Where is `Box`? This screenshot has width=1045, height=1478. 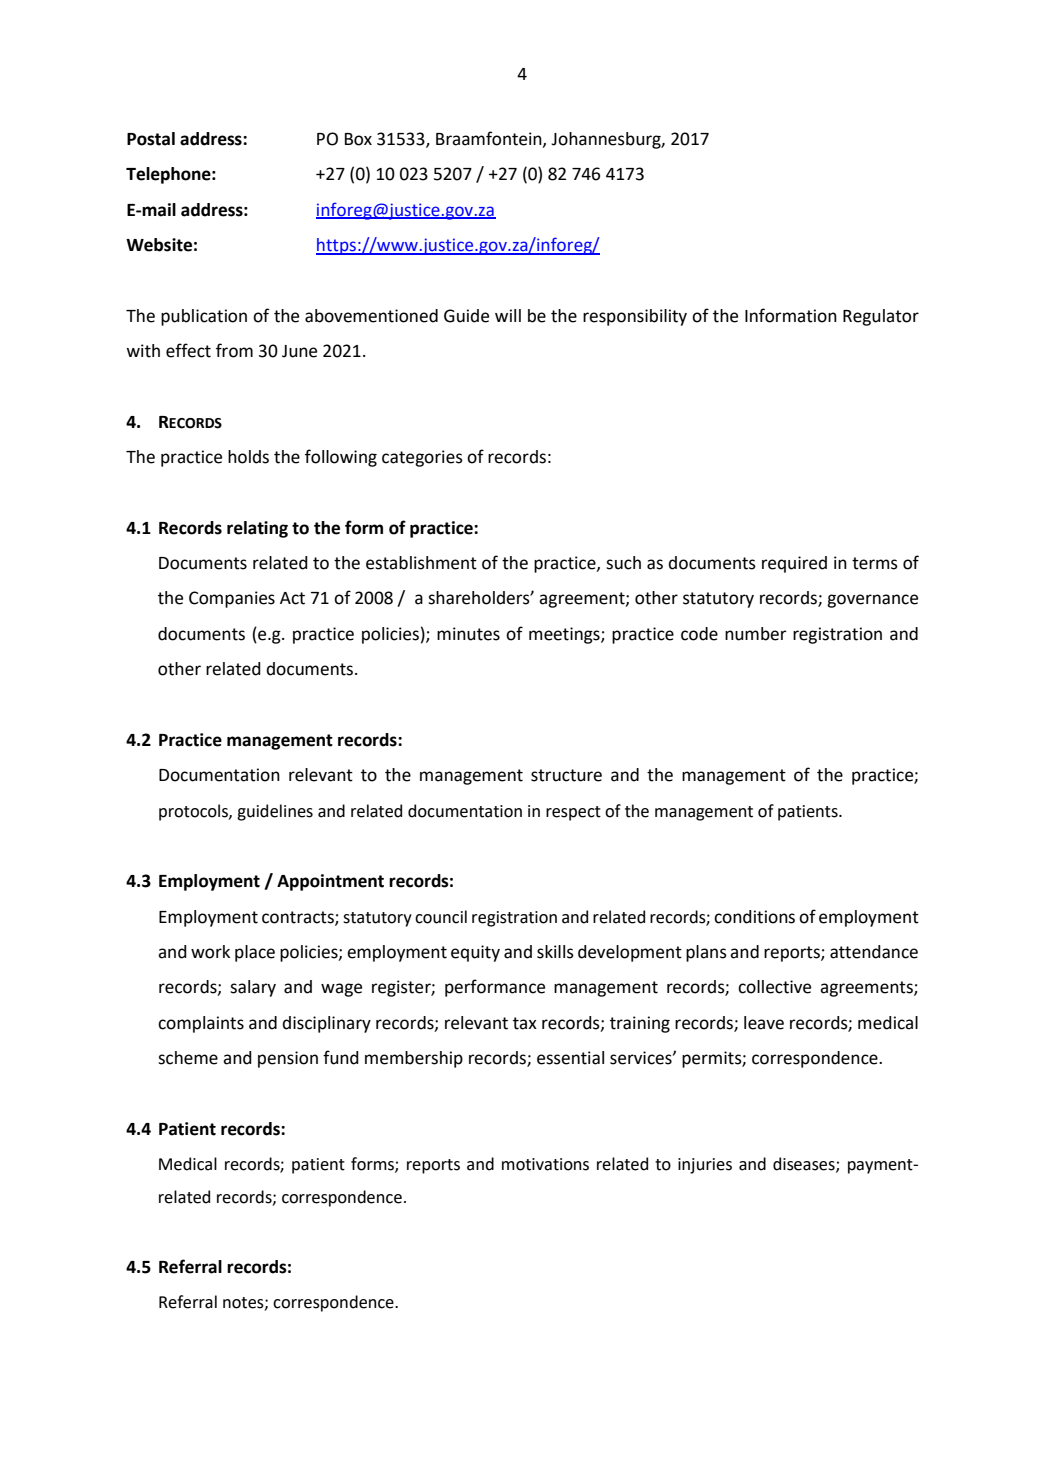 Box is located at coordinates (358, 139).
